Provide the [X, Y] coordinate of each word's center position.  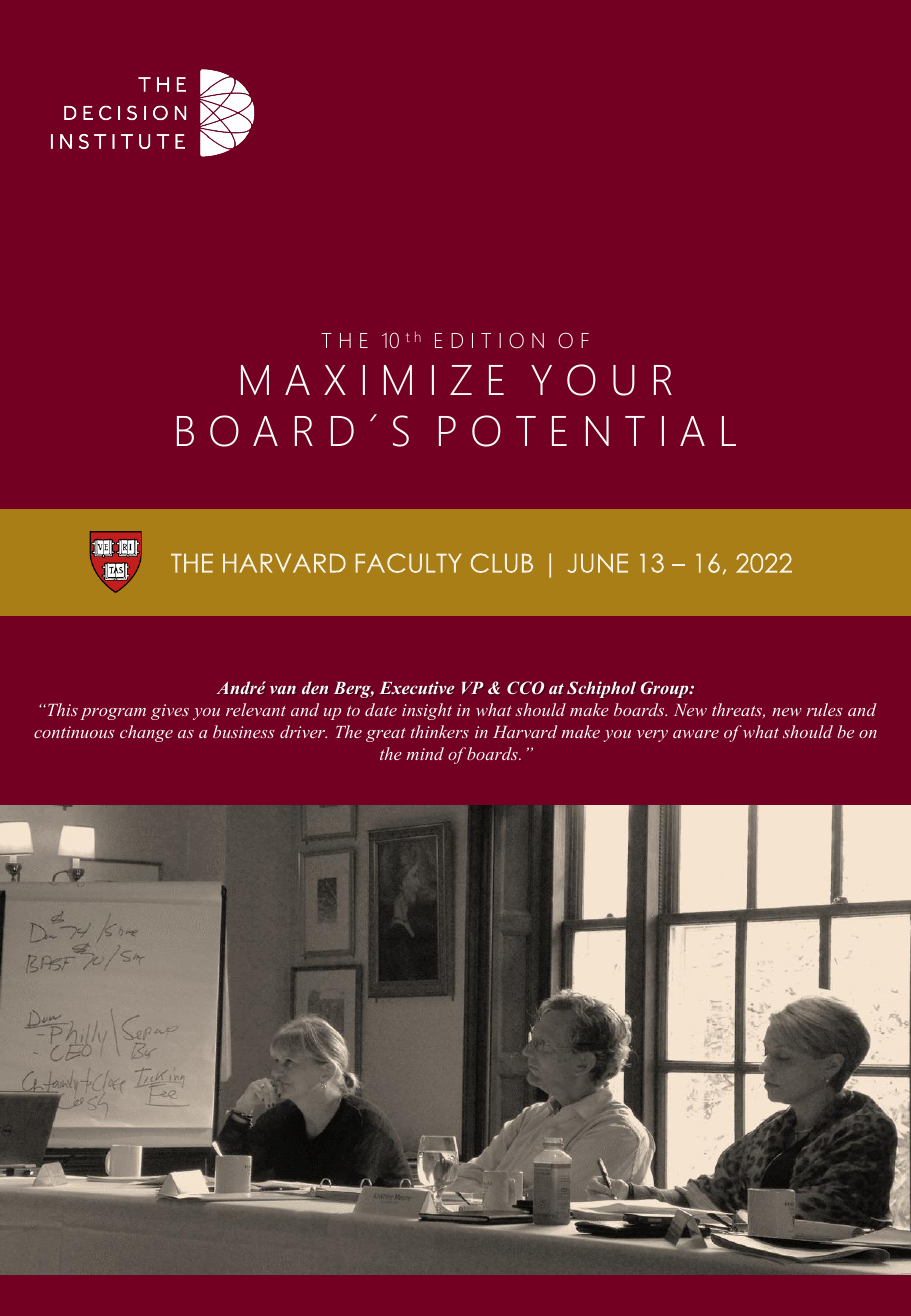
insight [427, 711]
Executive [416, 687]
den [315, 687]
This [61, 709]
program [113, 714]
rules [825, 709]
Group [666, 689]
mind [425, 753]
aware [696, 734]
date [381, 709]
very [652, 736]
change [146, 733]
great [386, 735]
